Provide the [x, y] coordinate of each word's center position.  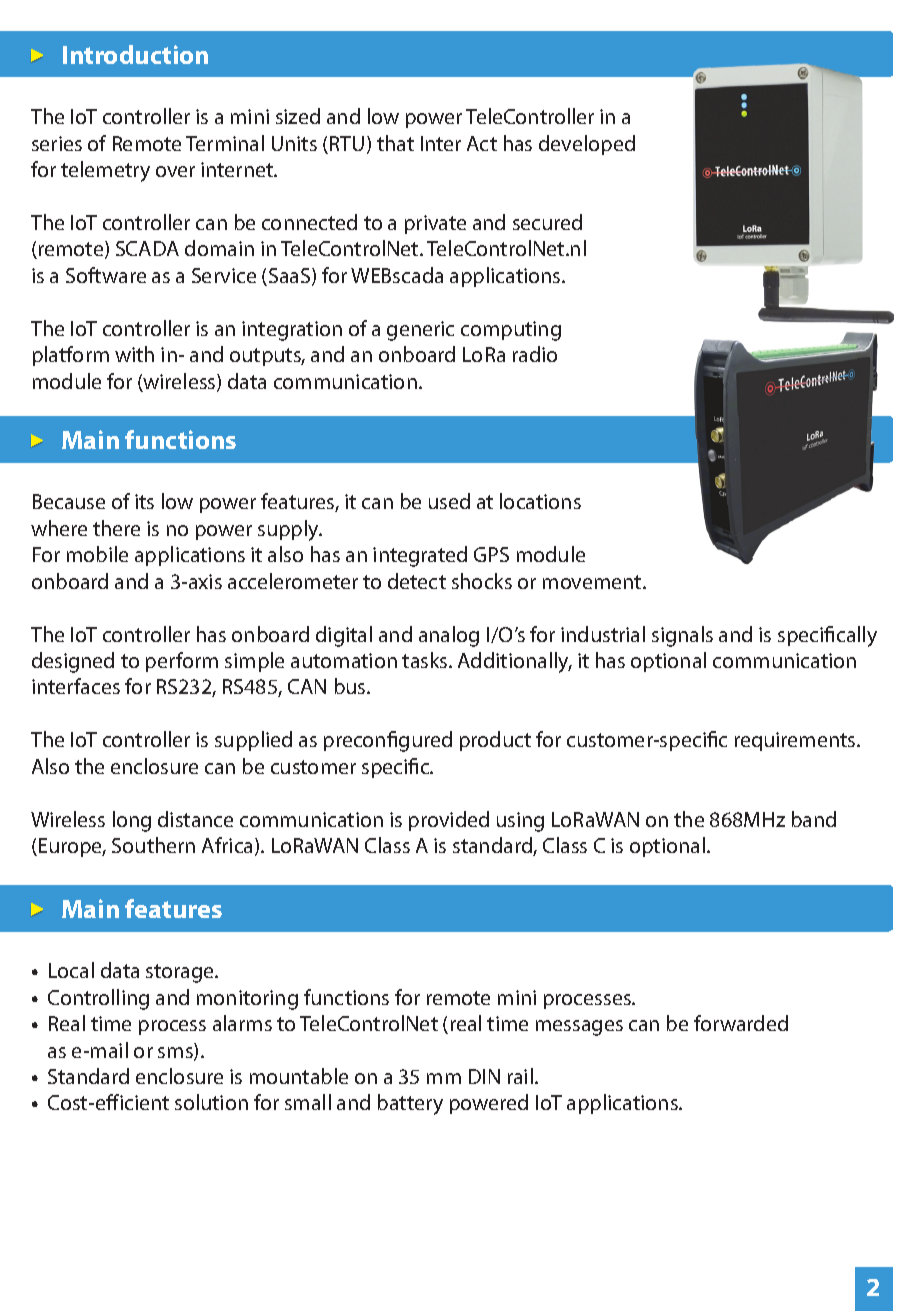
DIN [484, 1076]
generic [420, 331]
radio [535, 354]
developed [587, 145]
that [395, 143]
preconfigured [388, 741]
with [134, 354]
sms [176, 1054]
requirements [796, 741]
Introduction [135, 54]
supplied [253, 741]
